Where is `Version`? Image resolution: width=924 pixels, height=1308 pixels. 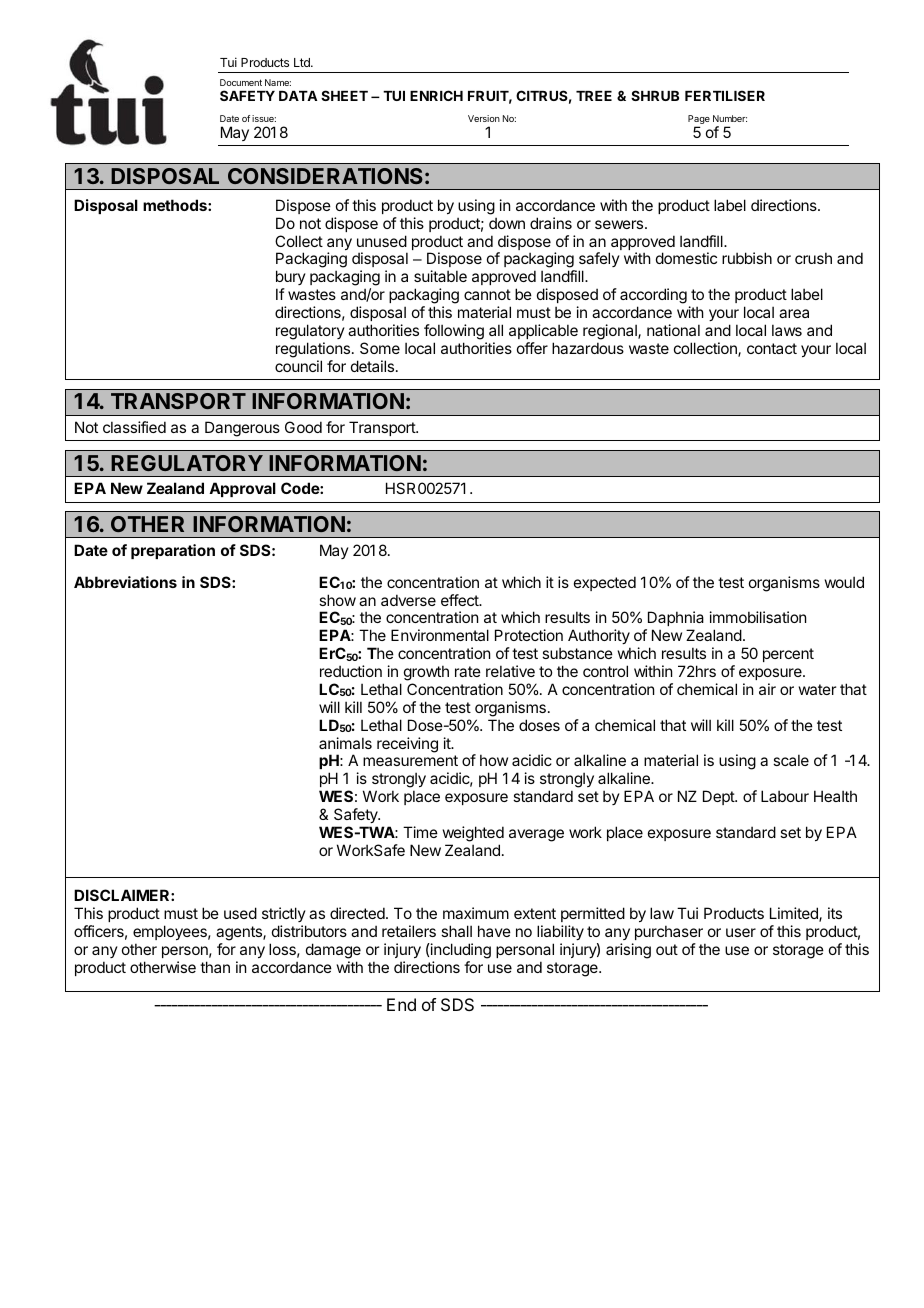 Version is located at coordinates (484, 118).
